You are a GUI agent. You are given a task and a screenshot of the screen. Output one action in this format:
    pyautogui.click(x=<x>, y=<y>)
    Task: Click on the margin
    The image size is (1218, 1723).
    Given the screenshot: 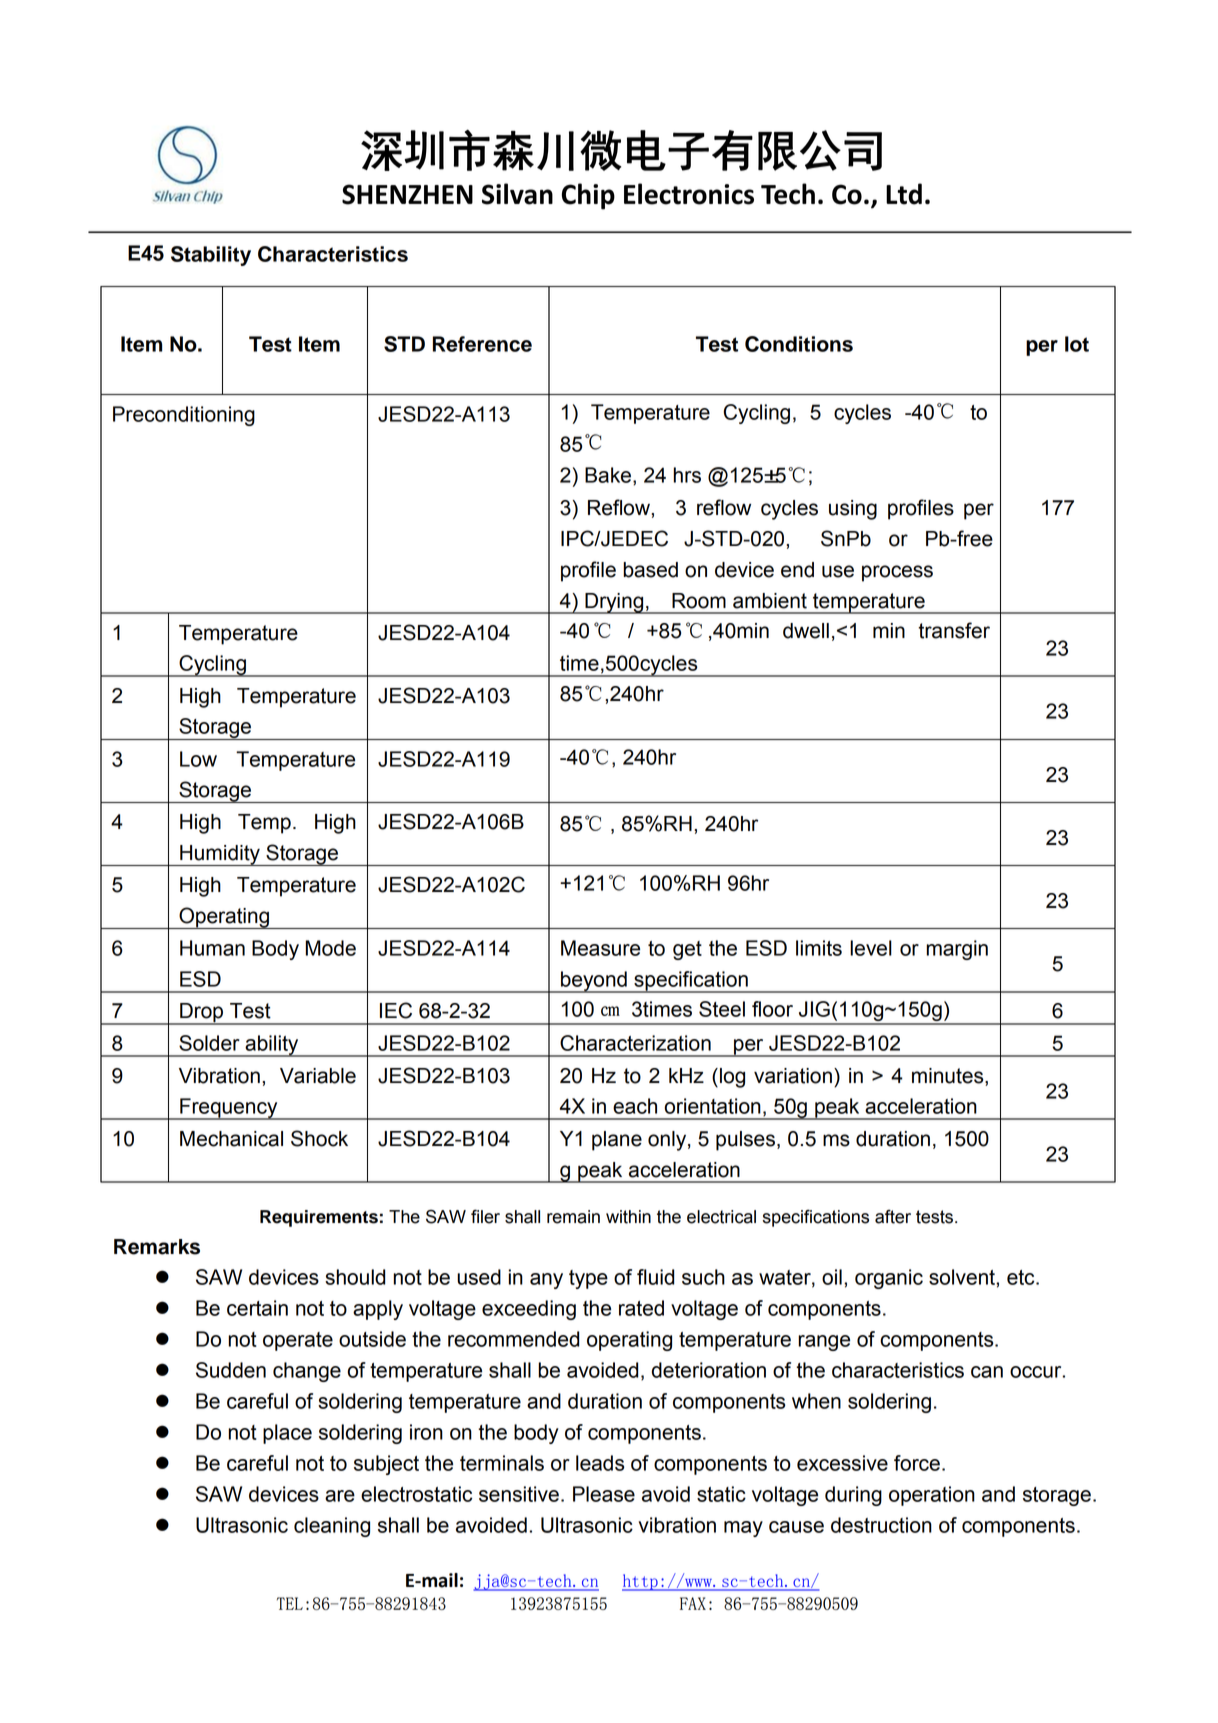 What is the action you would take?
    pyautogui.click(x=957, y=950)
